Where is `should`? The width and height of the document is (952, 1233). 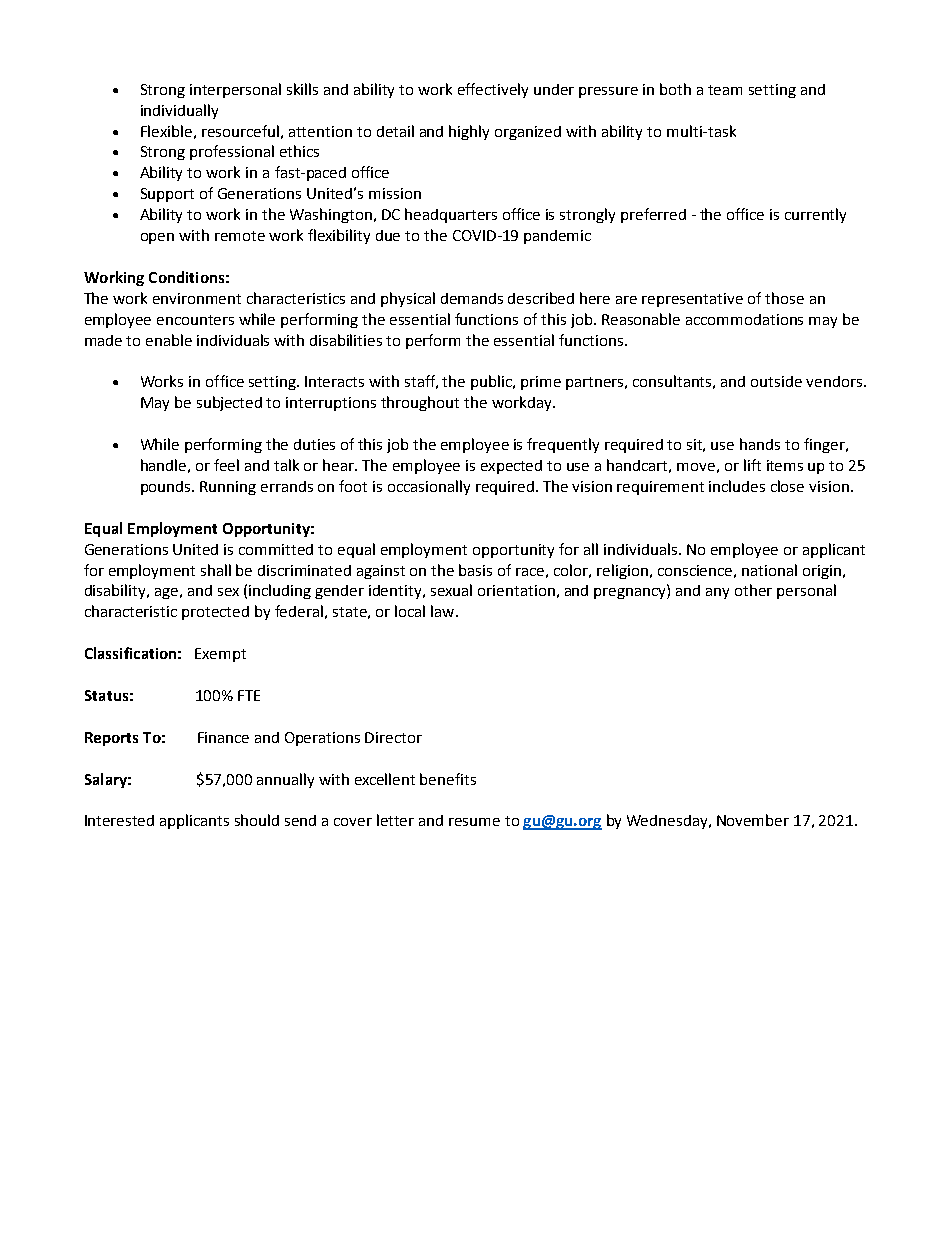
should is located at coordinates (257, 820).
